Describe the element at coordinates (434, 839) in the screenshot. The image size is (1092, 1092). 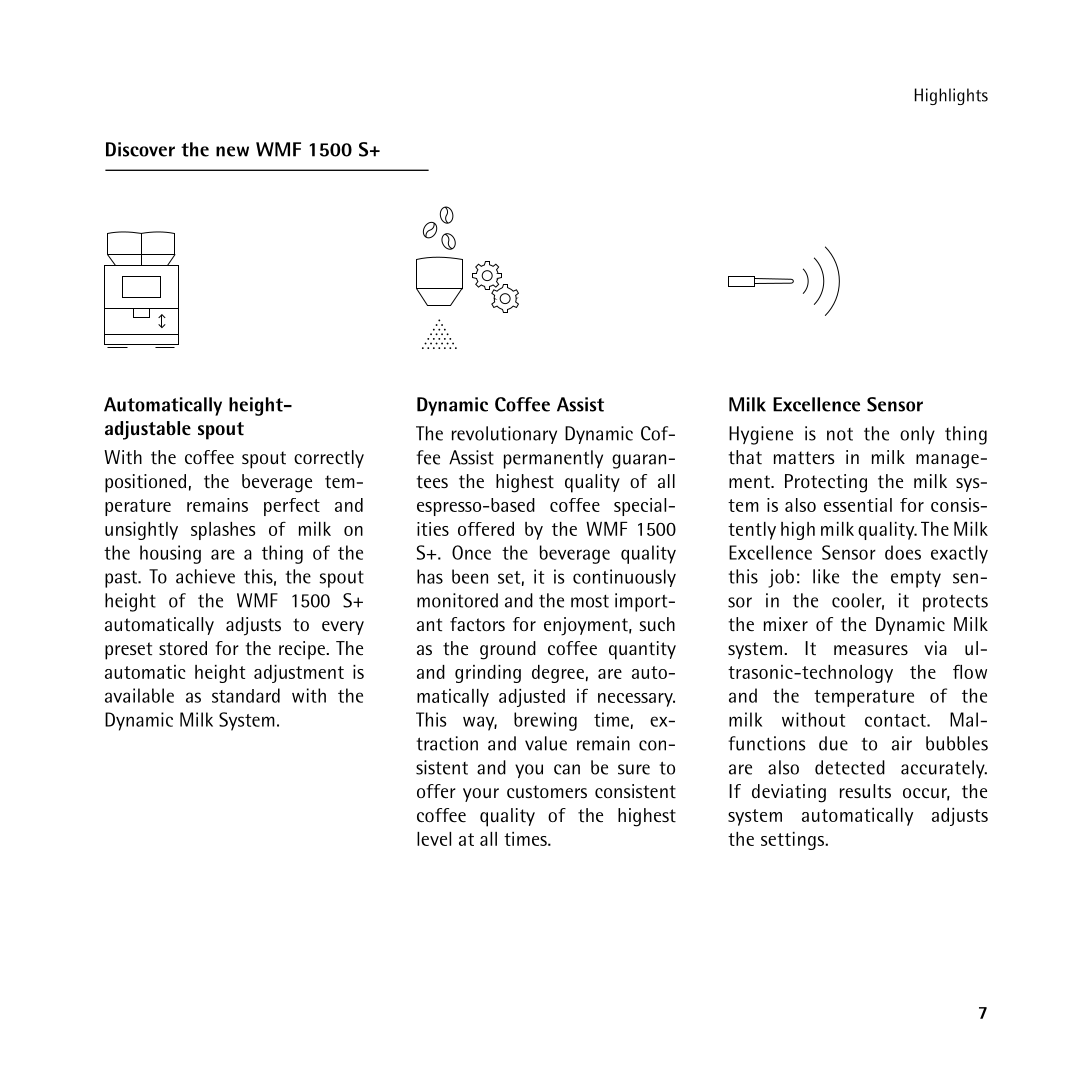
I see `level` at that location.
